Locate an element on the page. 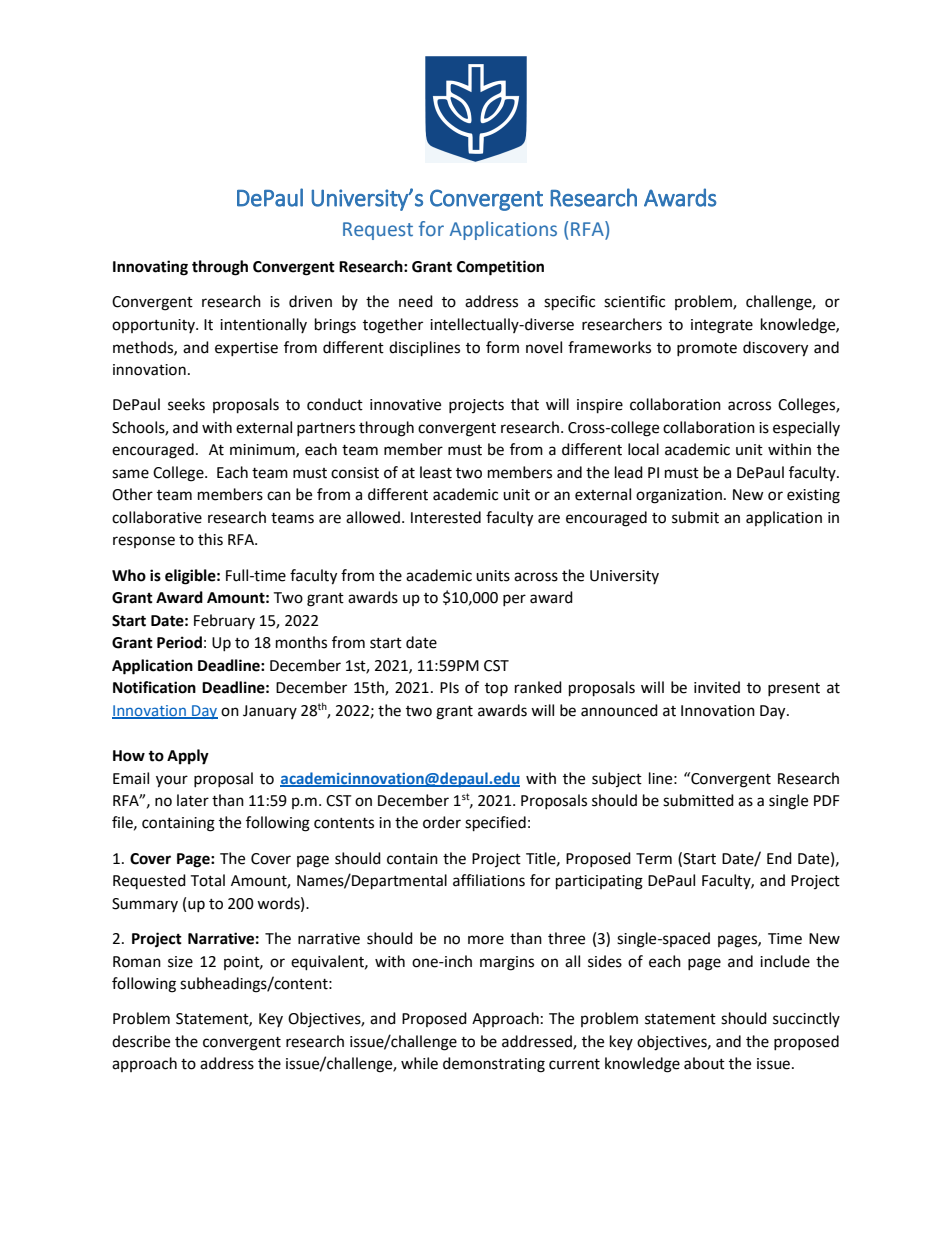  Period is located at coordinates (179, 642).
